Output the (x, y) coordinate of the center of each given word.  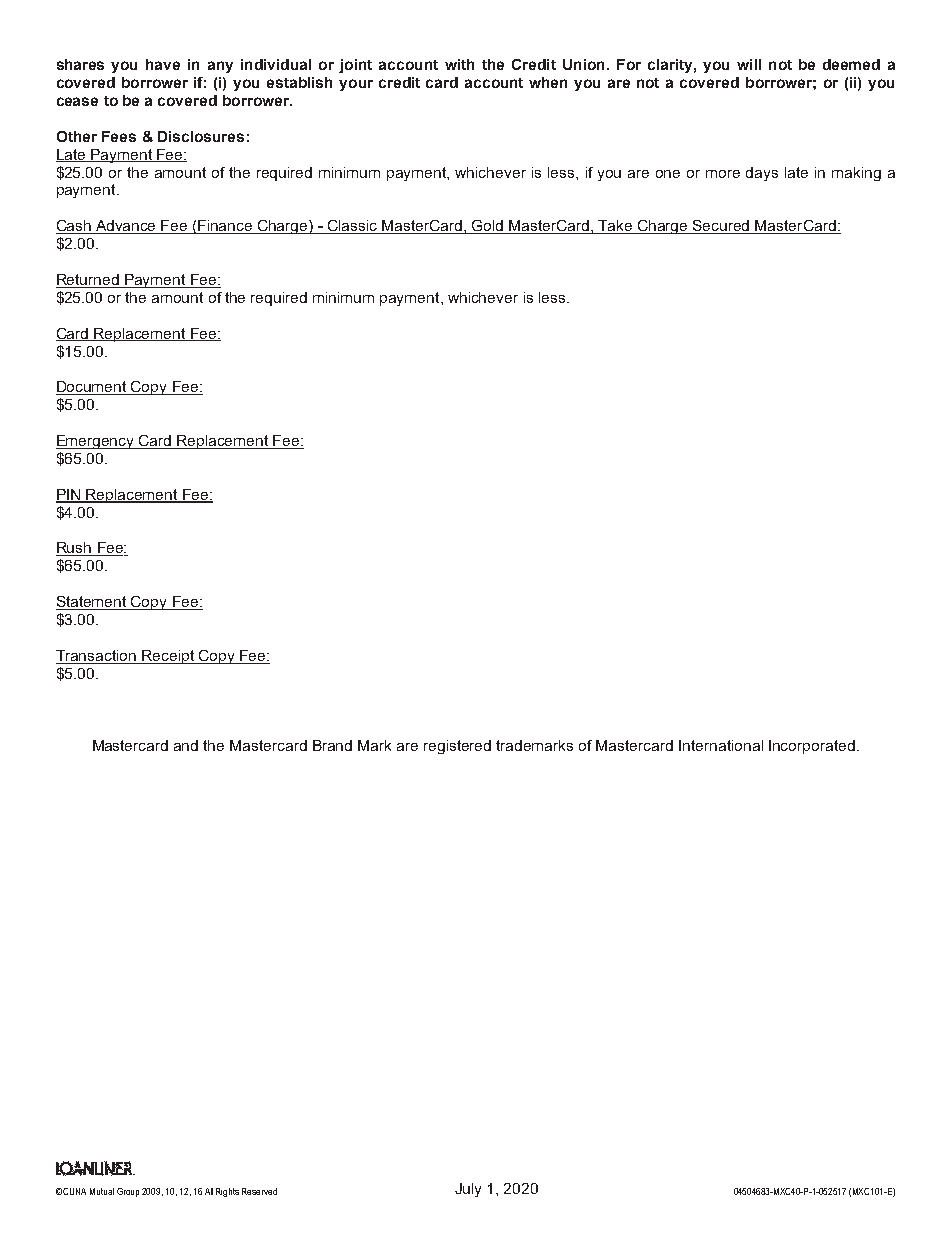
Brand (332, 745)
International (721, 745)
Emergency (96, 442)
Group (128, 1192)
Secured (721, 227)
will (749, 64)
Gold (488, 227)
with (459, 64)
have (163, 64)
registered (457, 747)
